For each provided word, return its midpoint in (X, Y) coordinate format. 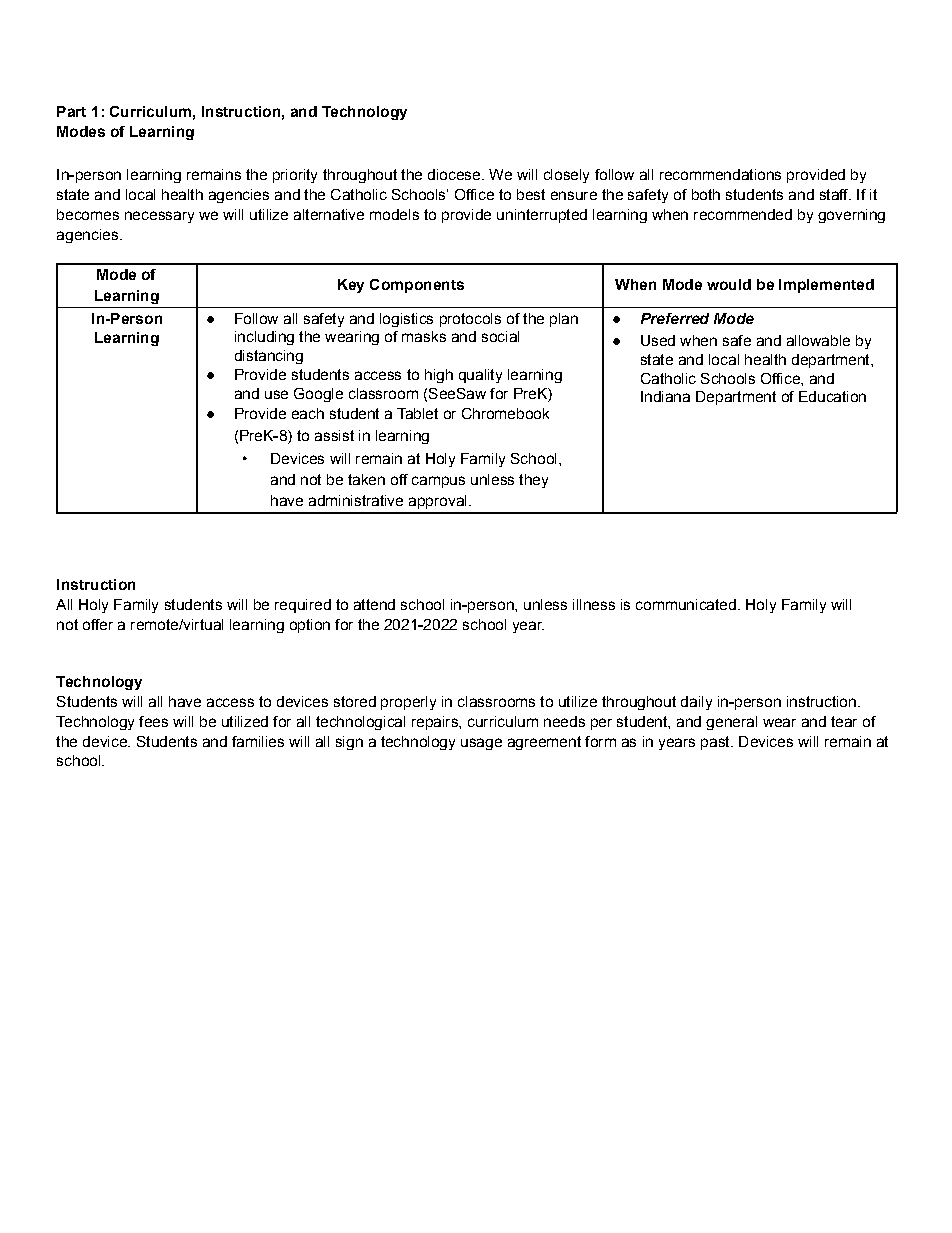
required (303, 606)
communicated (686, 604)
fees (153, 721)
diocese (455, 174)
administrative (356, 500)
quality (480, 376)
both (706, 194)
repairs (436, 723)
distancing (269, 357)
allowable (818, 340)
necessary (159, 217)
